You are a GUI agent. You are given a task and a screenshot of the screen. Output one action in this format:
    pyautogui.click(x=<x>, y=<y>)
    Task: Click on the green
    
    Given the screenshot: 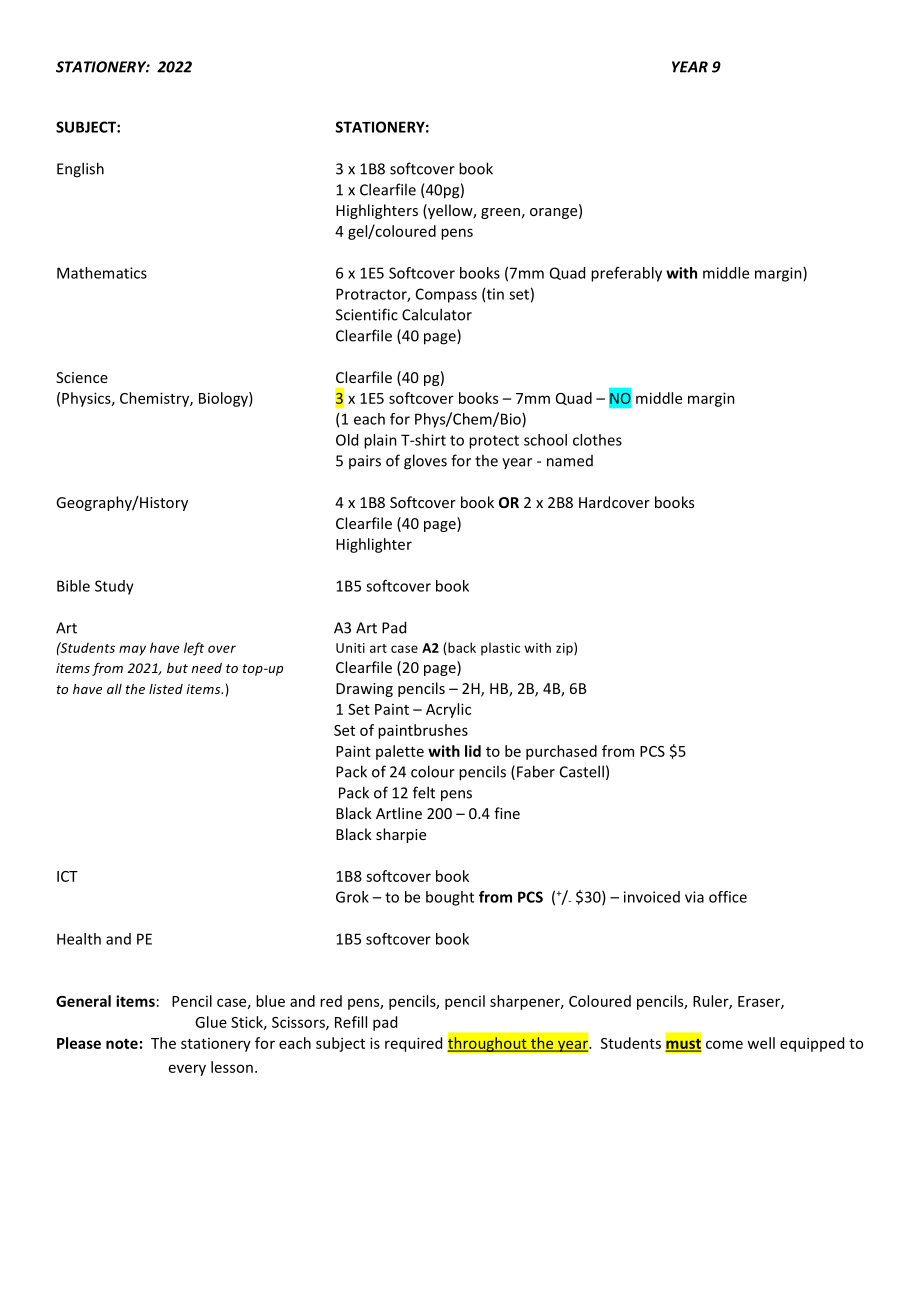 What is the action you would take?
    pyautogui.click(x=500, y=213)
